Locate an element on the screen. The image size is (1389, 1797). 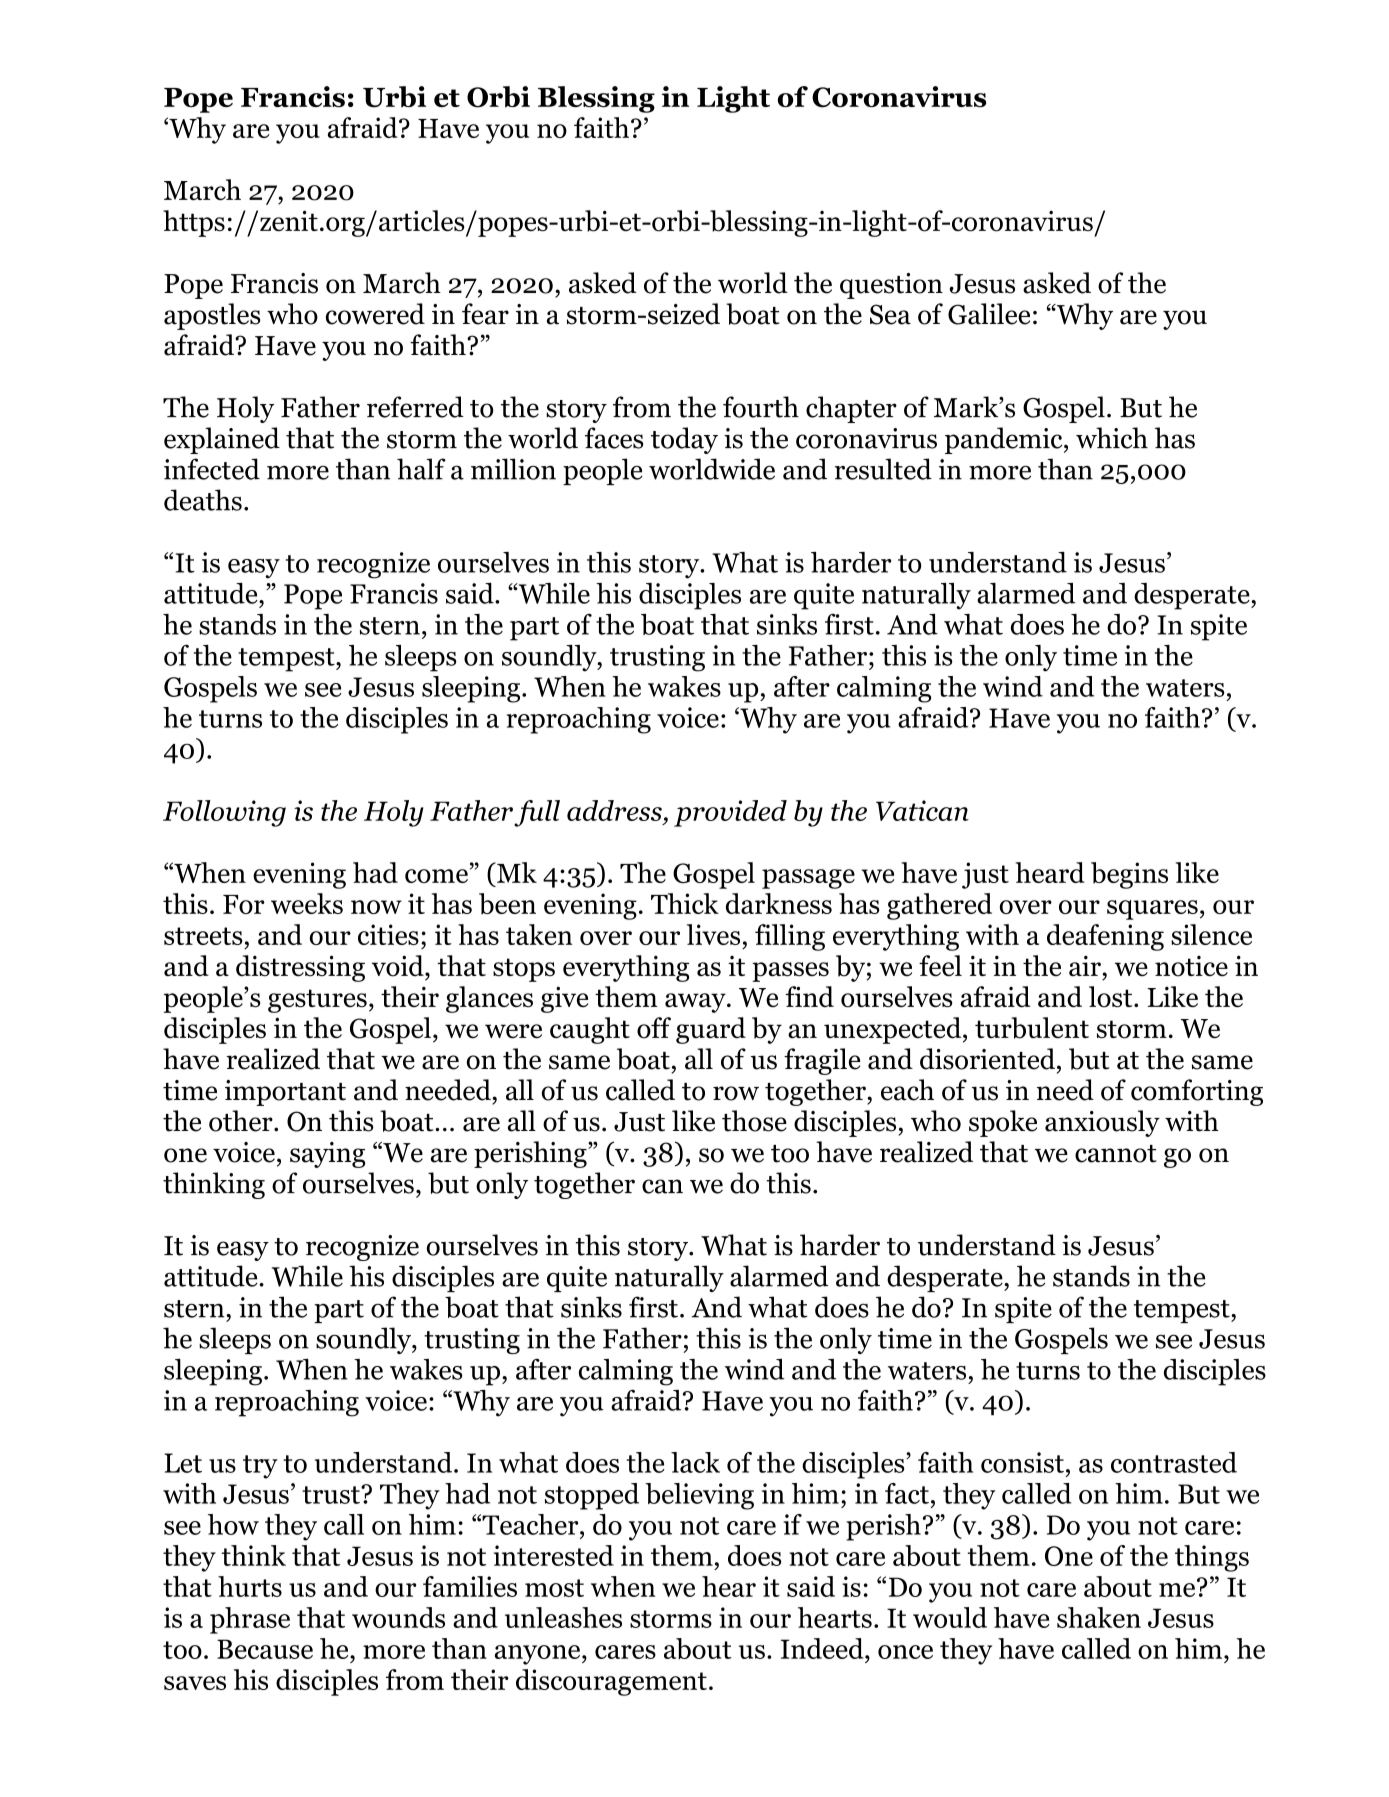
lack is located at coordinates (695, 1462).
